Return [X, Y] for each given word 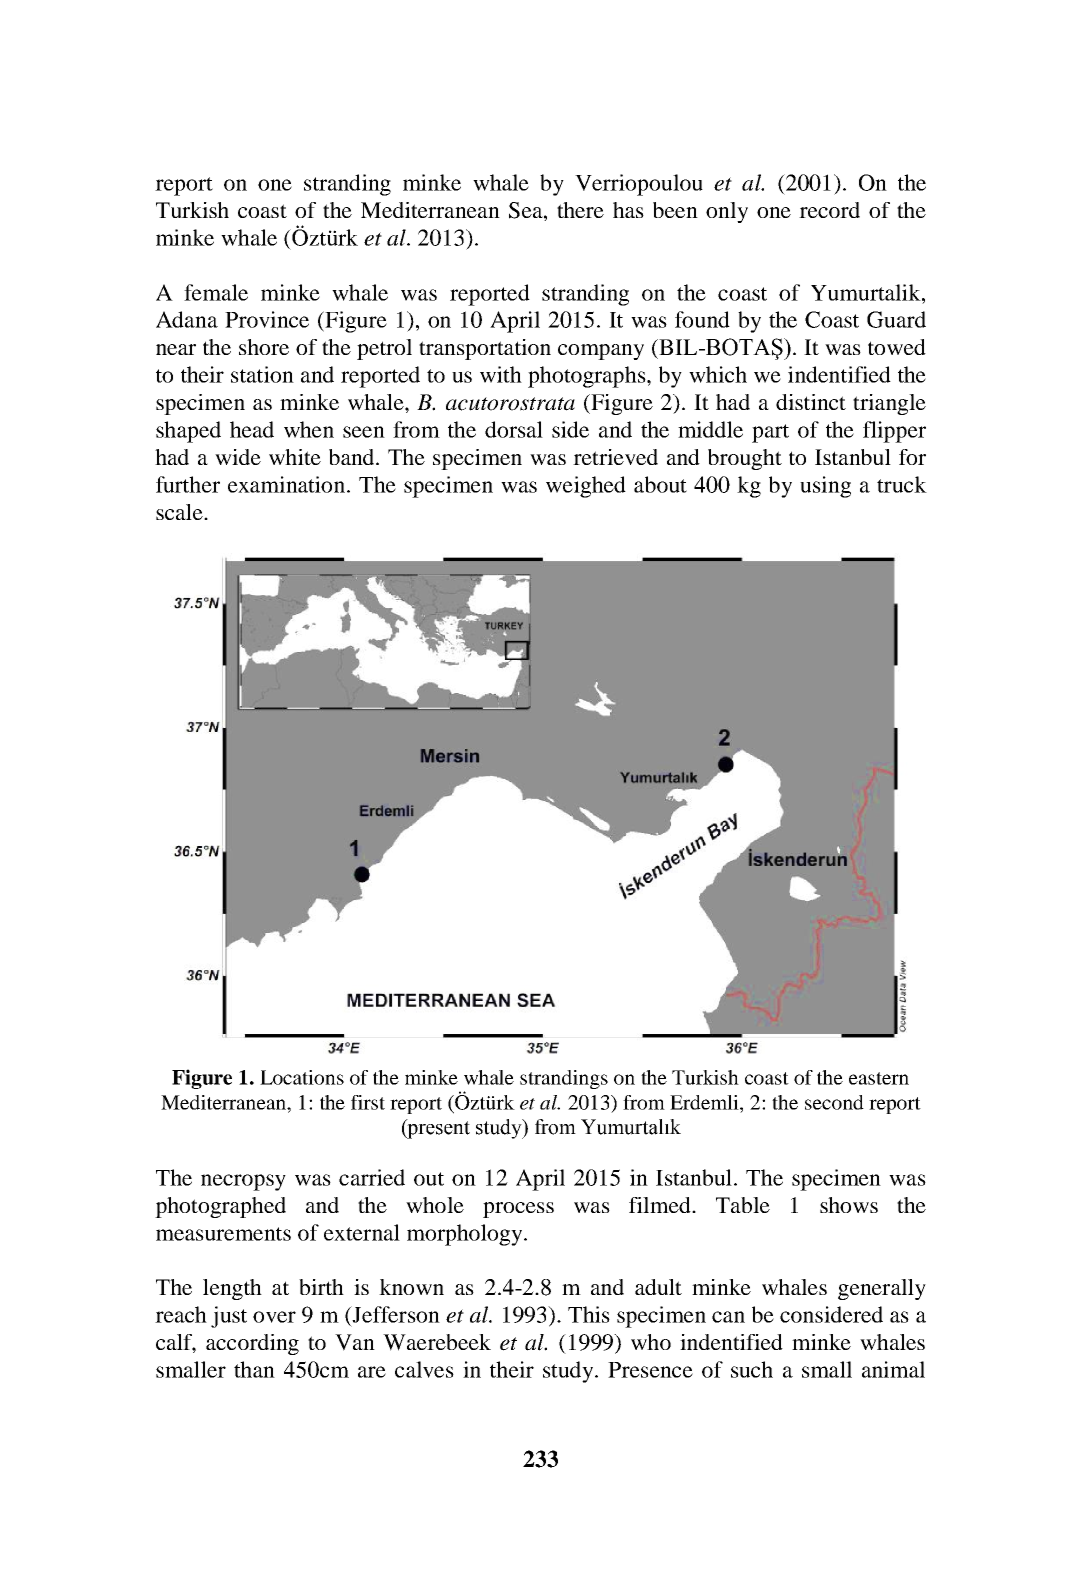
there [580, 210]
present [438, 1129]
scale [180, 512]
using [825, 487]
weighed [586, 487]
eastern [879, 1078]
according [252, 1344]
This [589, 1314]
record [829, 210]
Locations [302, 1077]
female [216, 292]
